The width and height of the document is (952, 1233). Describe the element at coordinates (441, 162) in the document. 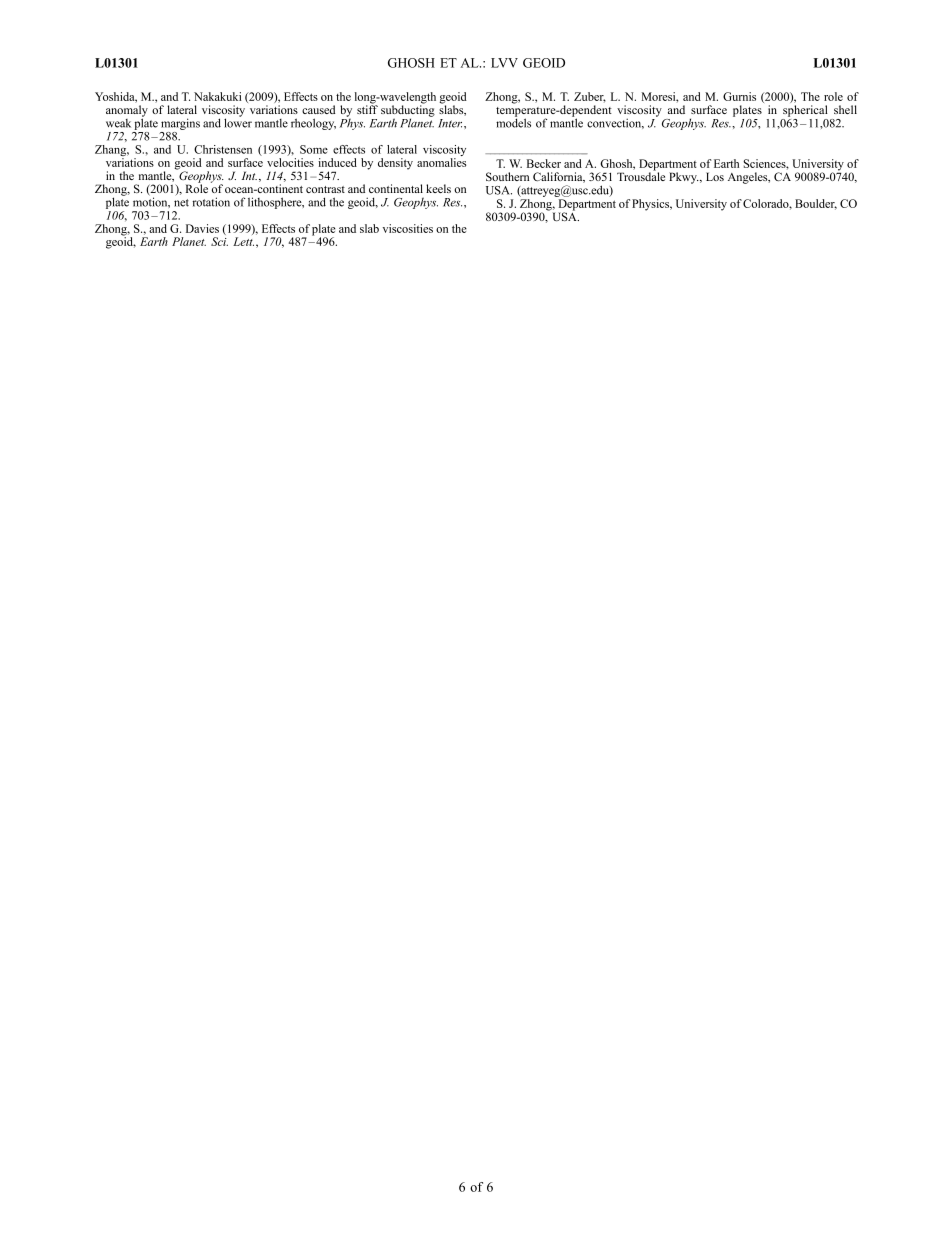

I see `anomalies` at that location.
